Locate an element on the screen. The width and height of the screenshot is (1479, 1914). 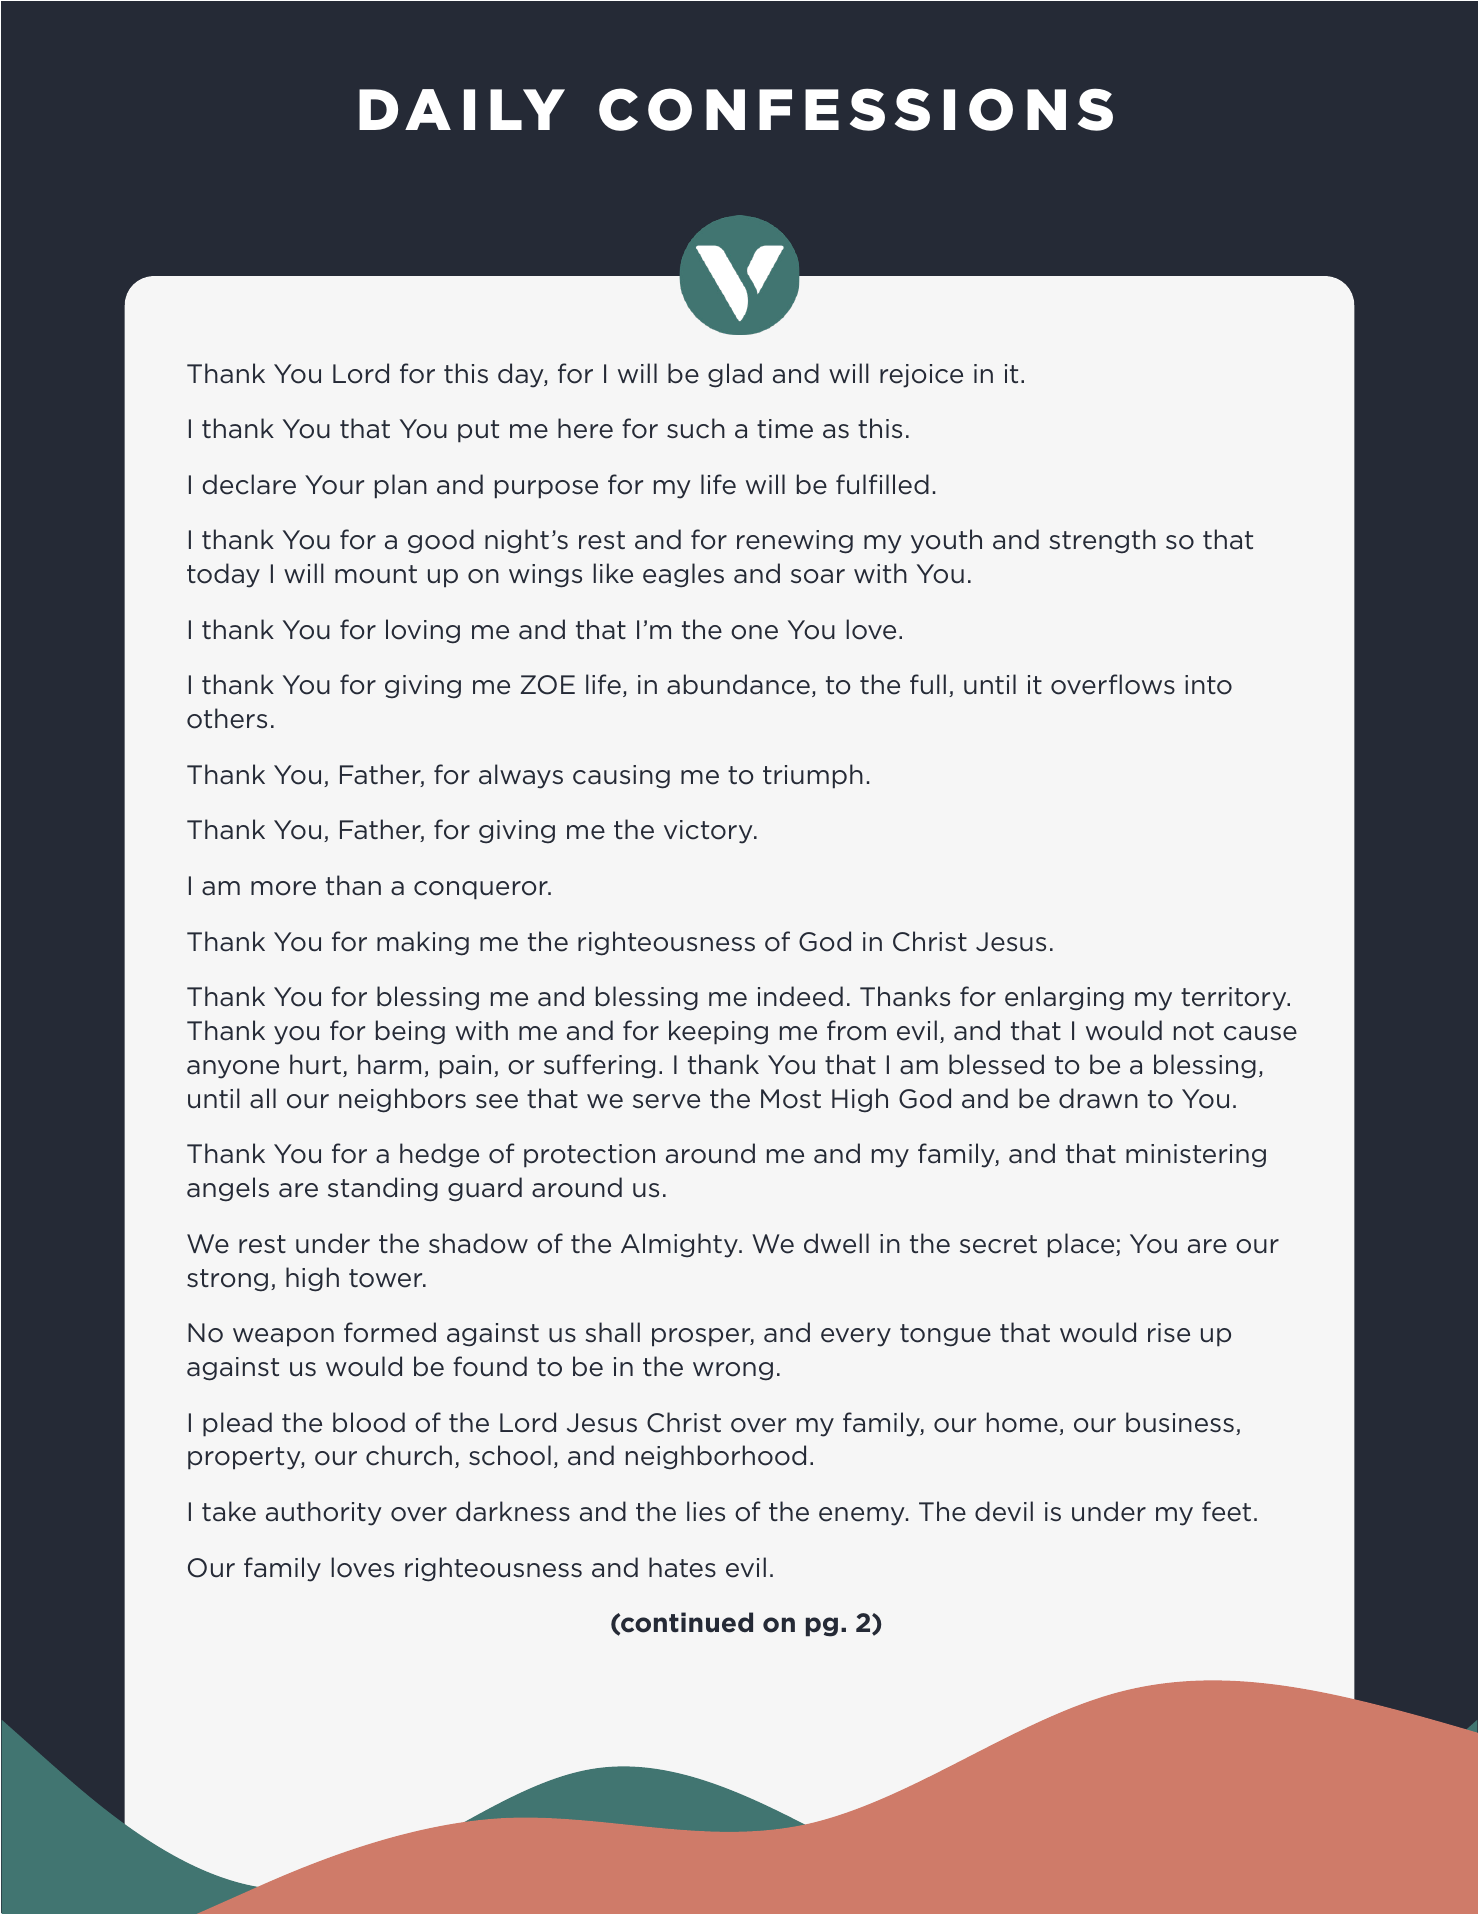
feet is located at coordinates (1226, 1511).
